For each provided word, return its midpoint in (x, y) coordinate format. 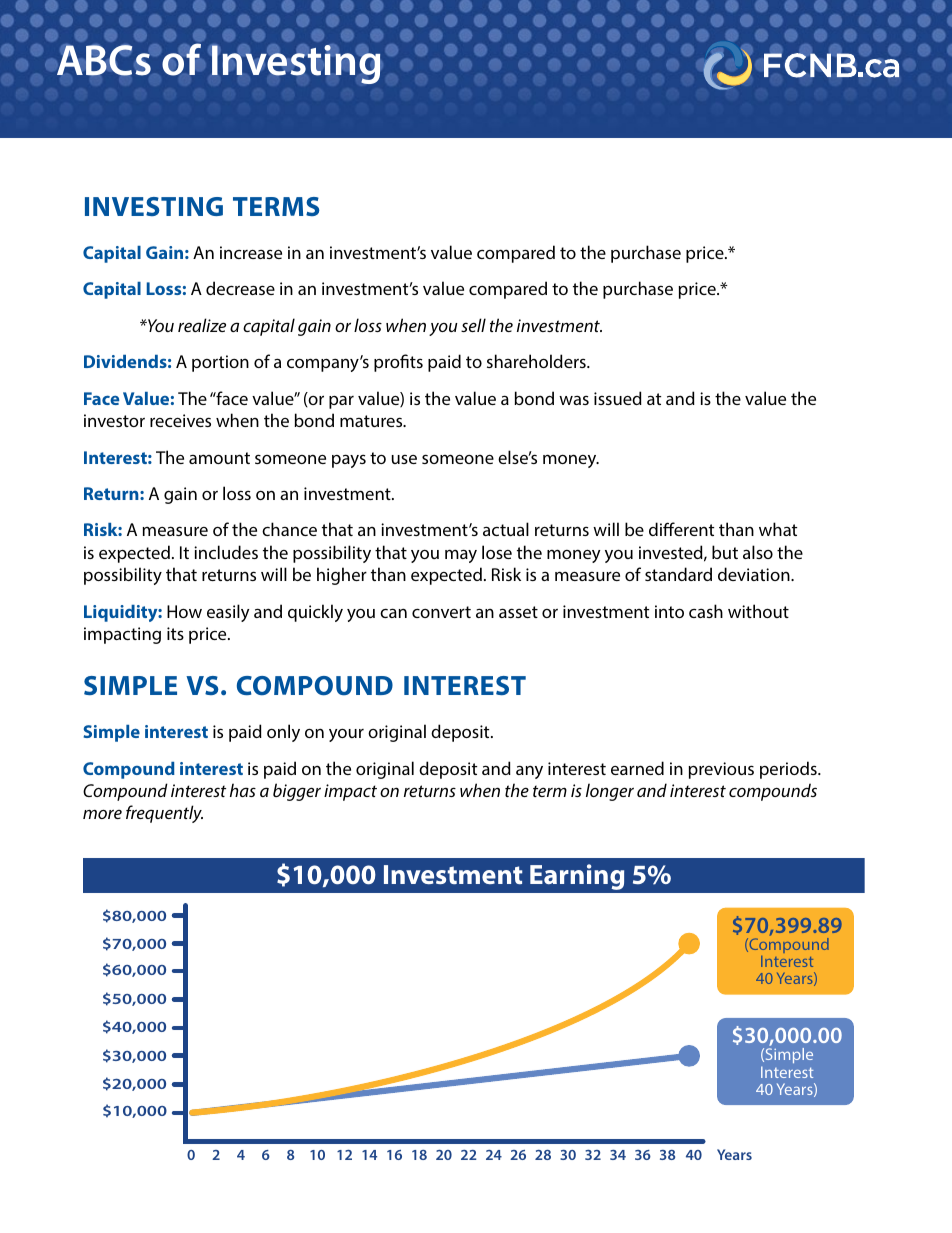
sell (473, 325)
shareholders (537, 361)
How (184, 611)
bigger (297, 792)
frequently (164, 814)
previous (721, 770)
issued (618, 398)
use (404, 459)
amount (219, 458)
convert (441, 612)
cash (706, 611)
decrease (240, 288)
